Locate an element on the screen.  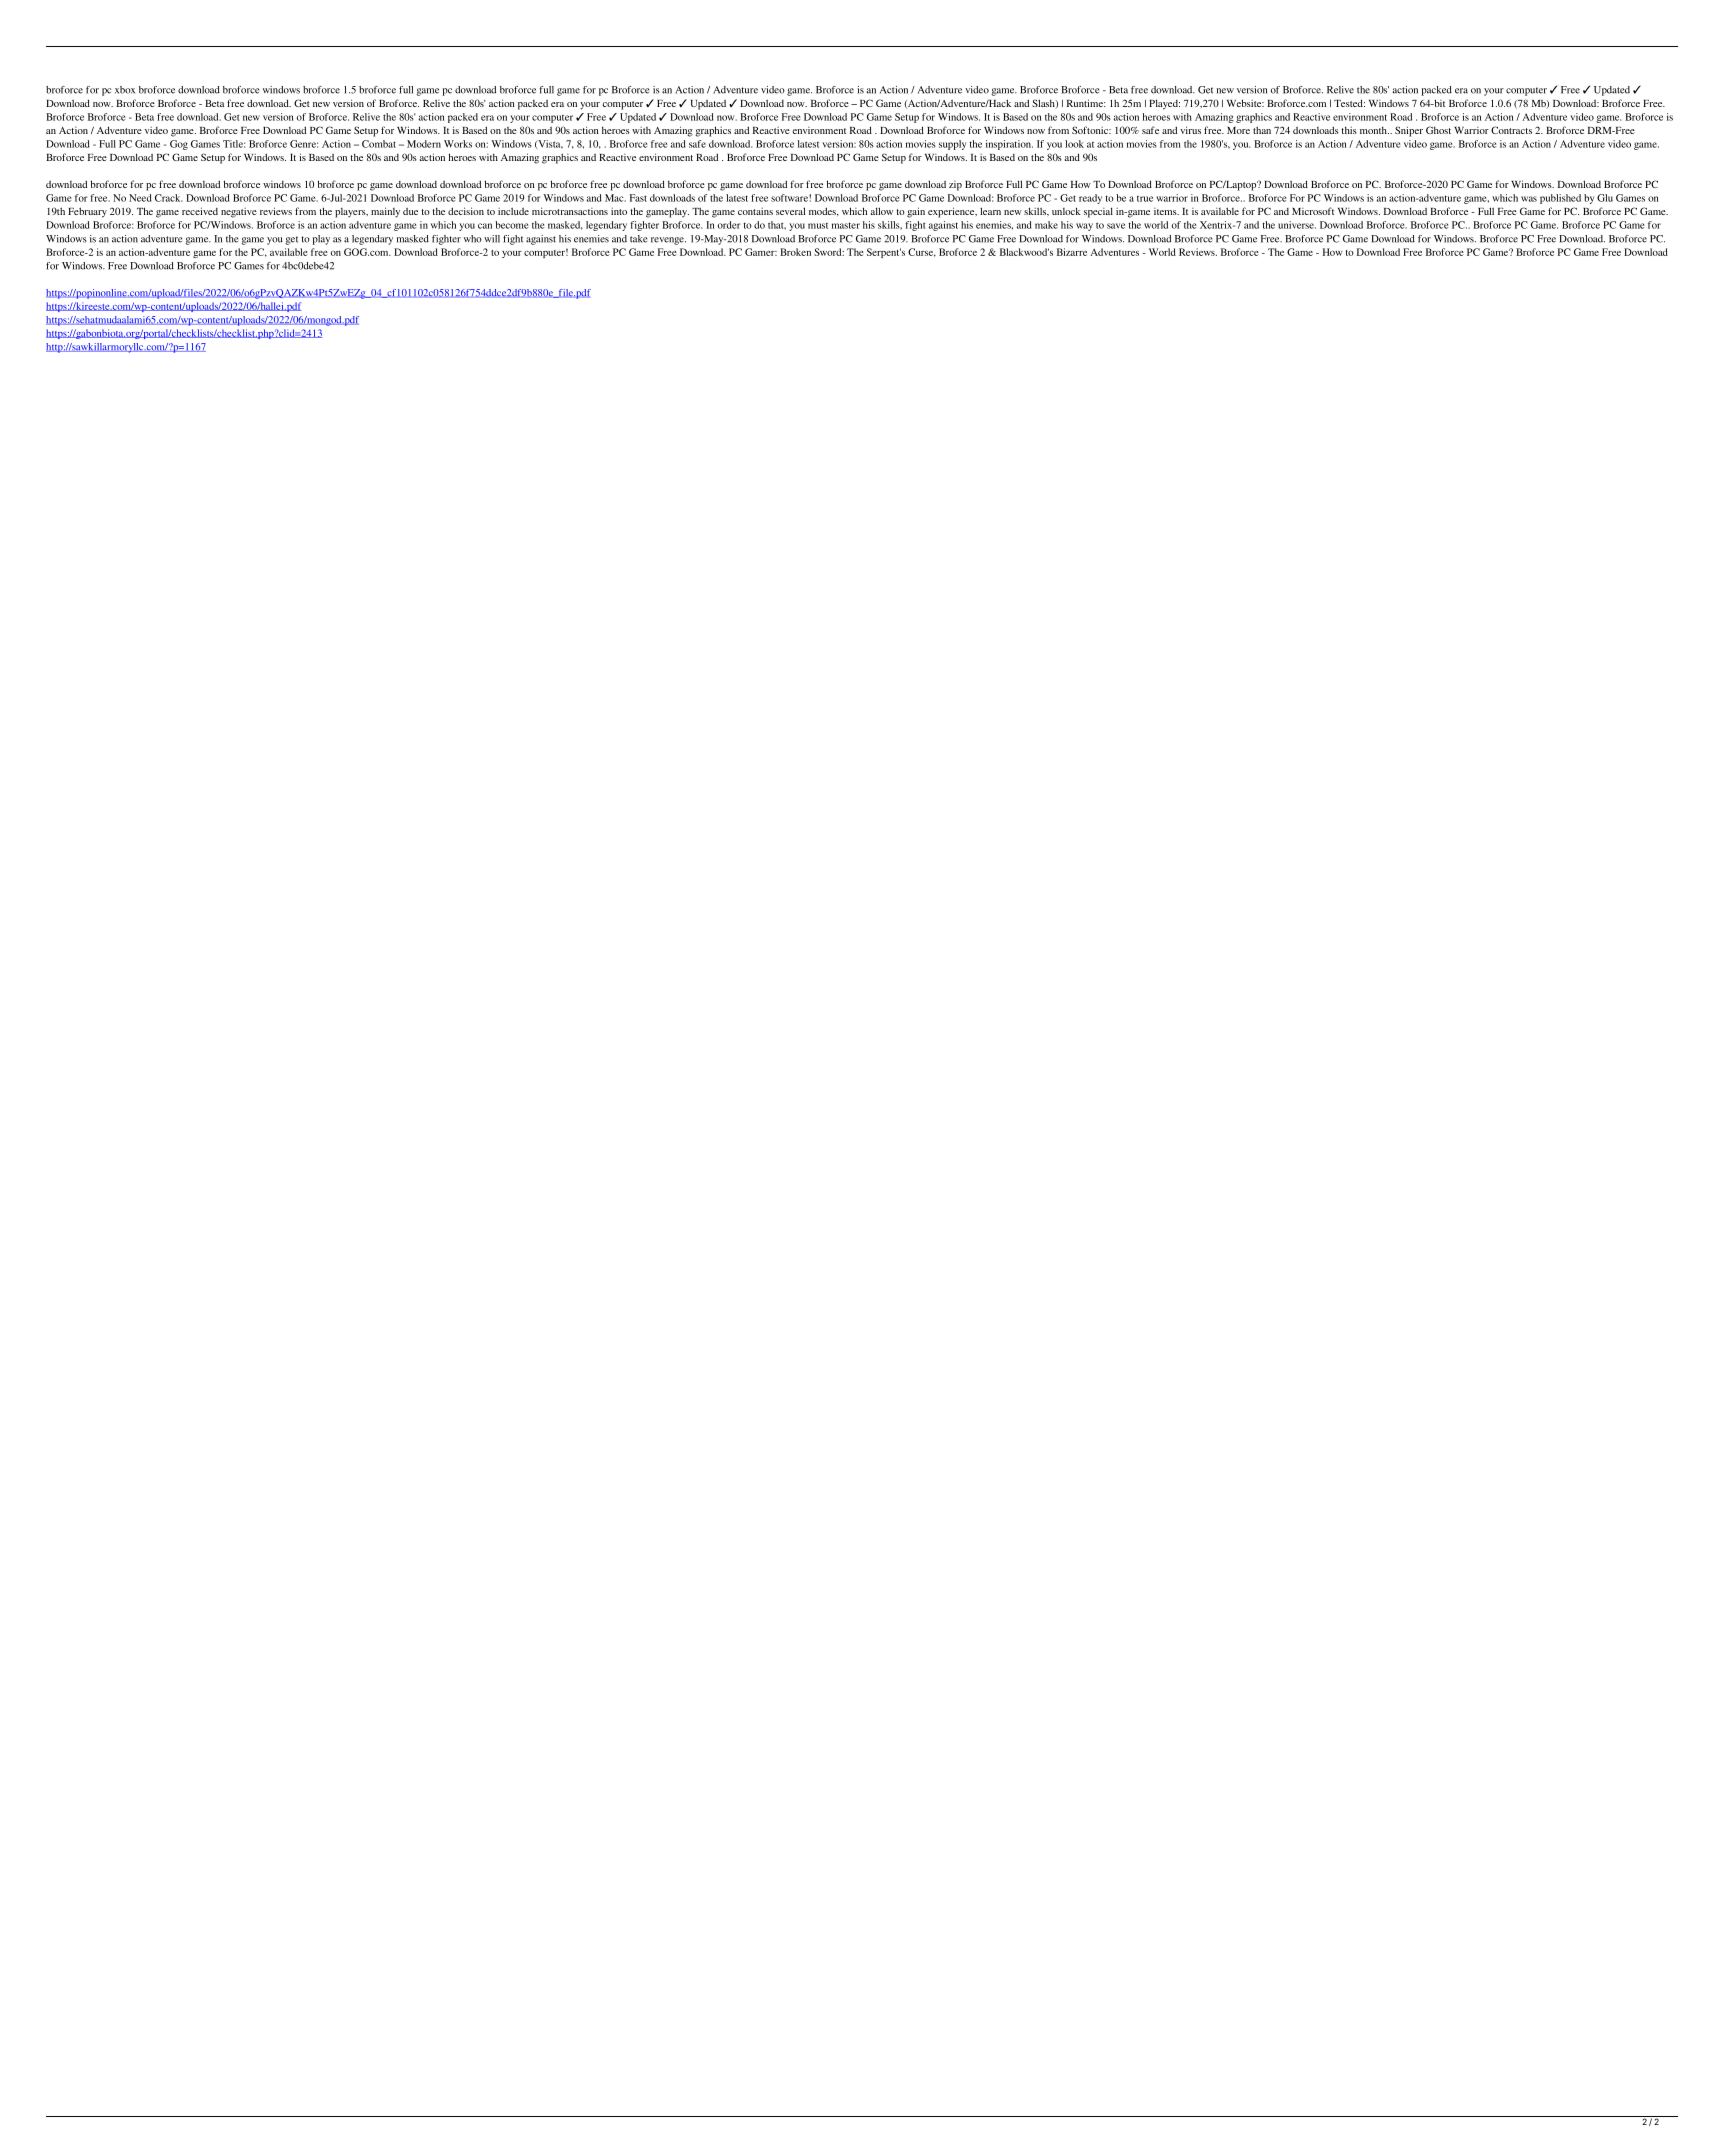
supply is located at coordinates (952, 145).
